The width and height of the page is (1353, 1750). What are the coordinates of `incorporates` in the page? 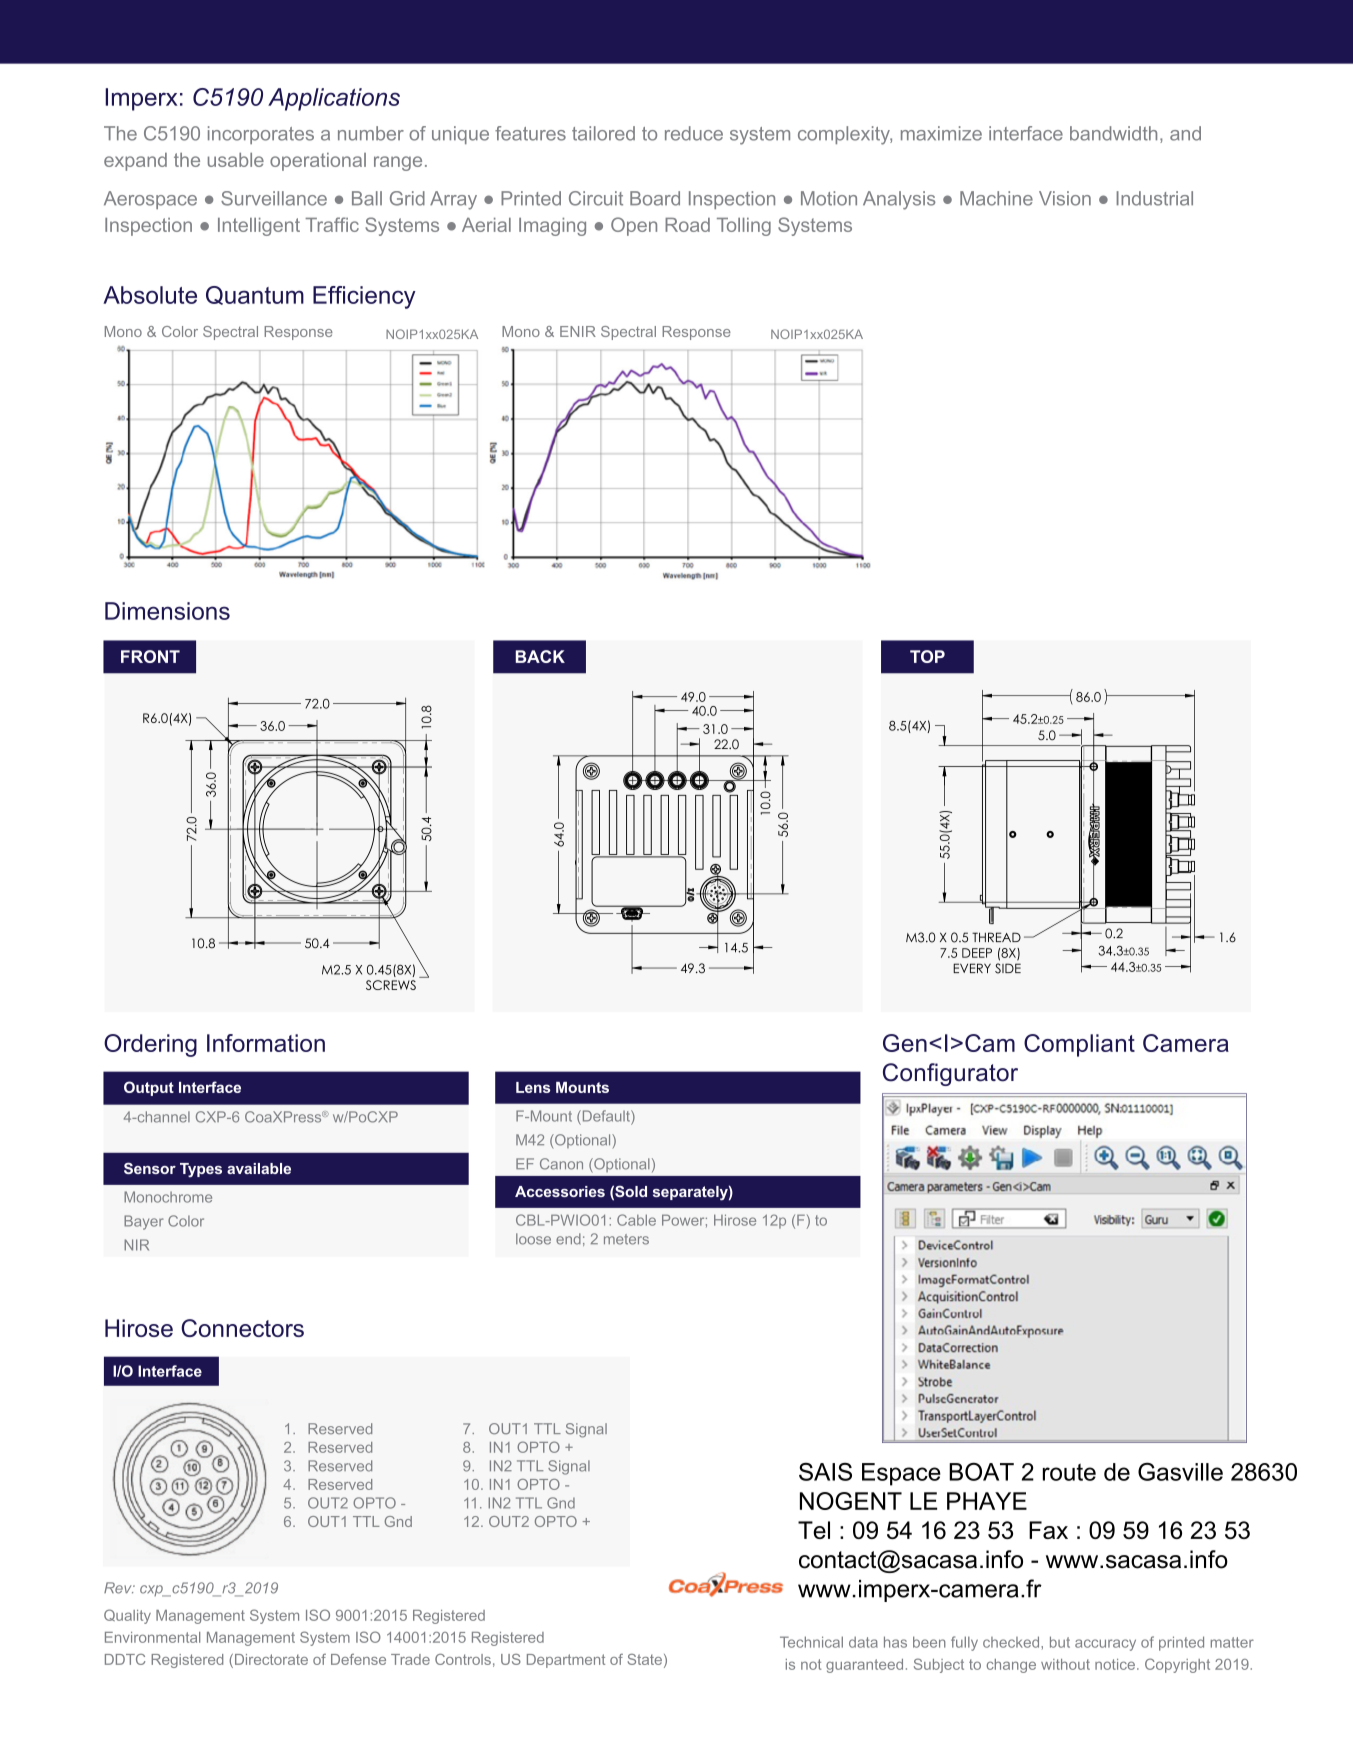 It's located at (261, 135).
